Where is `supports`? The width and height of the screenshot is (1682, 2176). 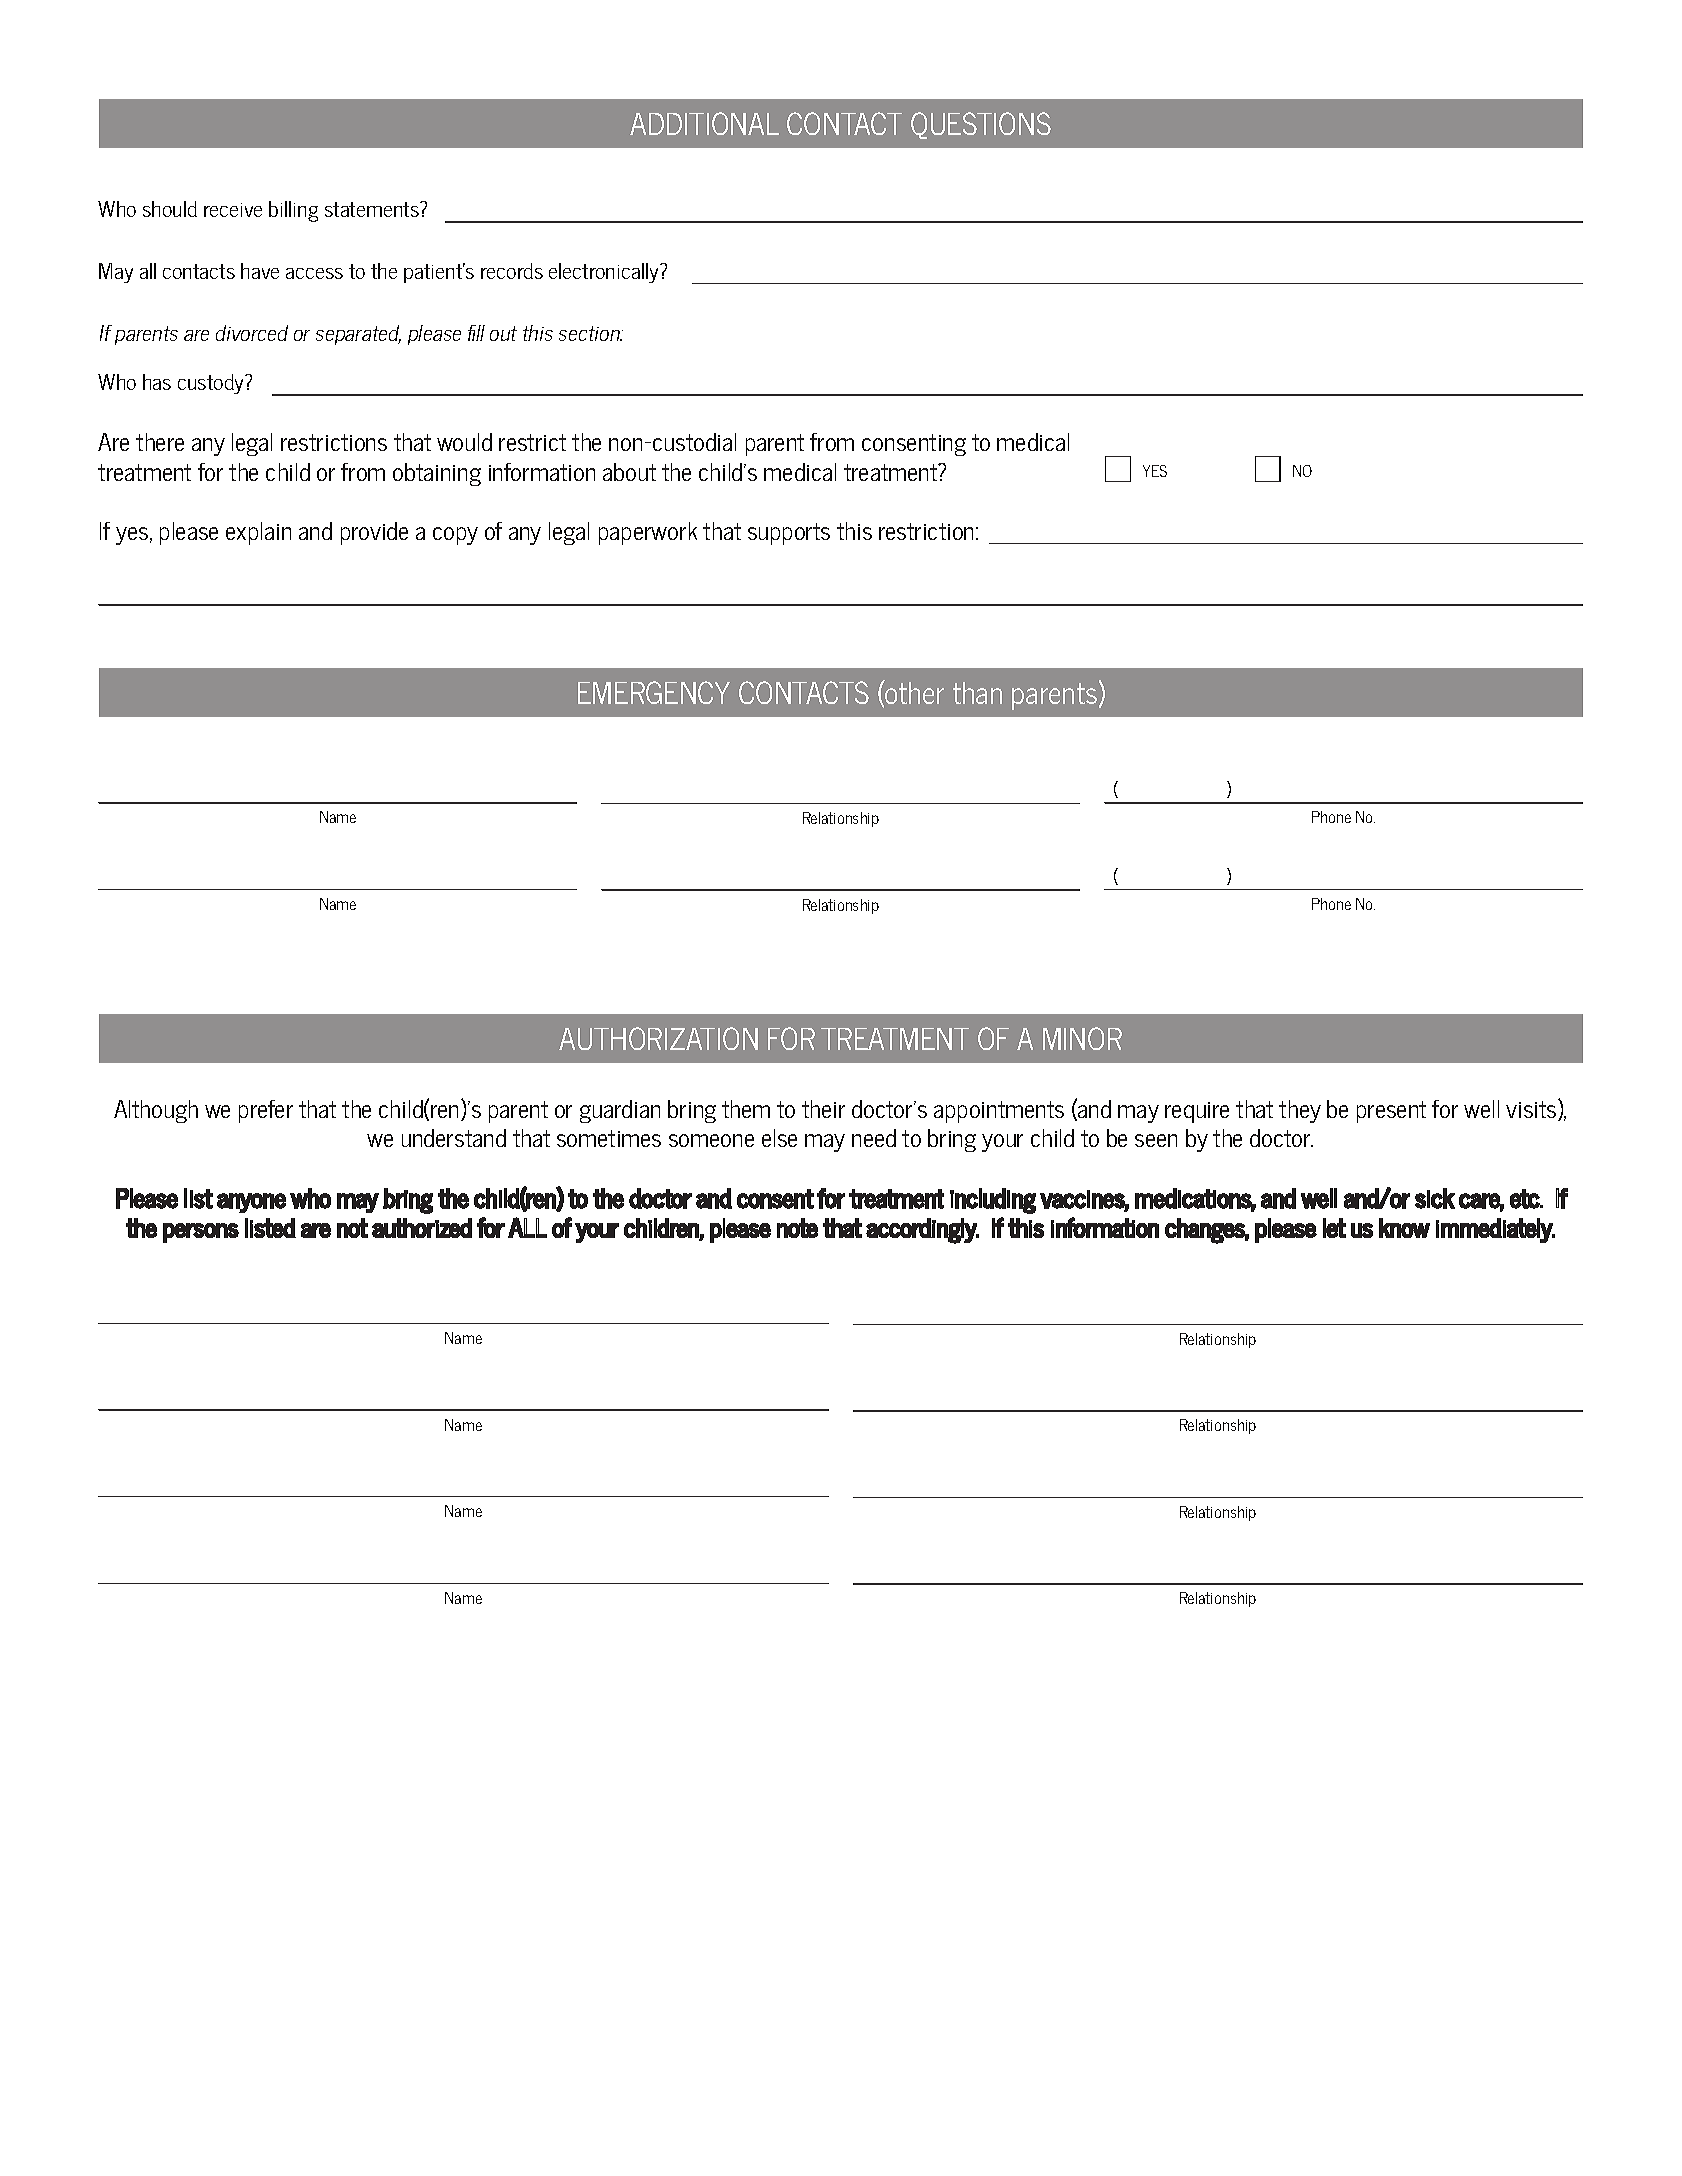 supports is located at coordinates (789, 534).
